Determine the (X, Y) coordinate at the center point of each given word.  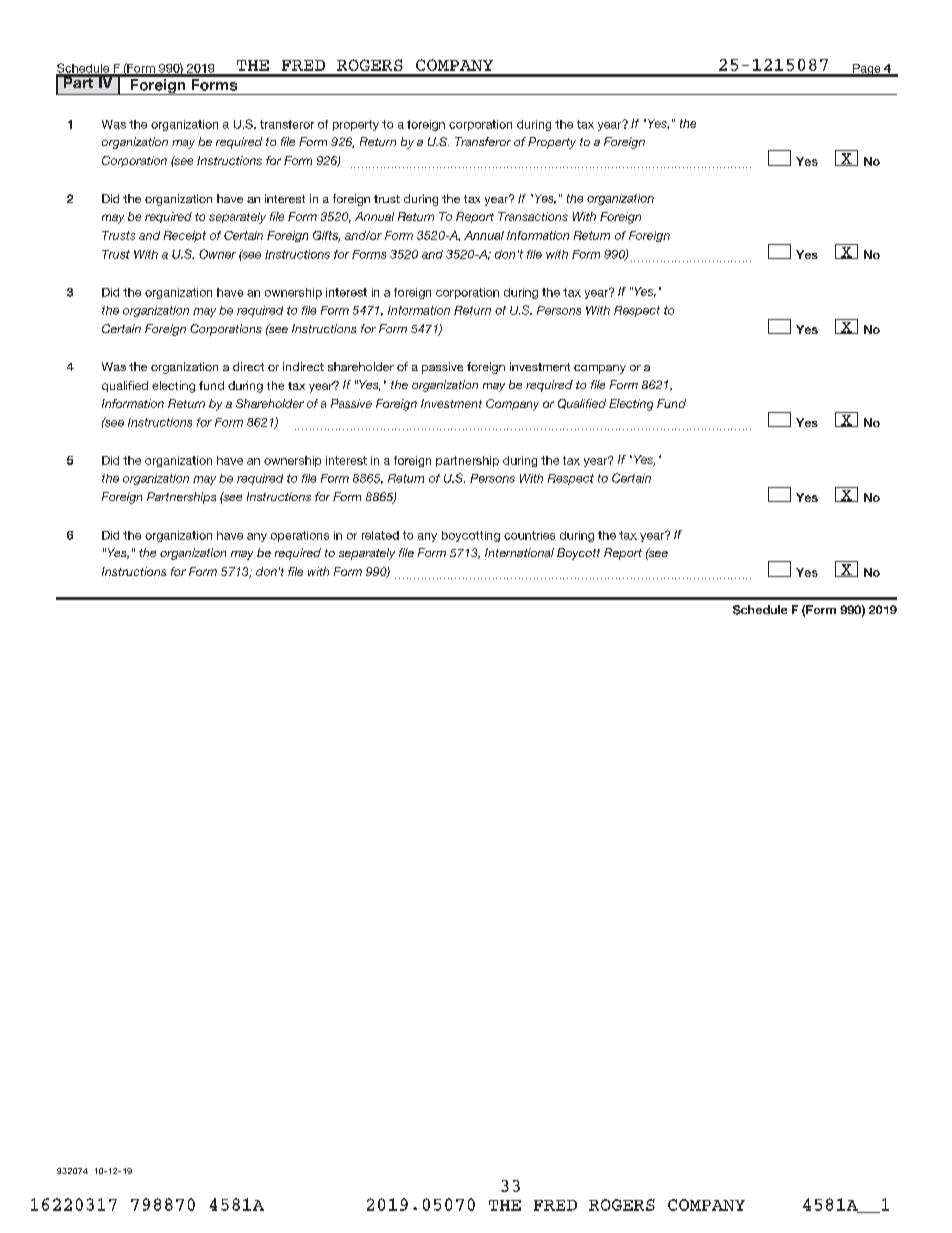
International (519, 552)
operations (300, 536)
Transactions (533, 216)
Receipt (185, 236)
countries (529, 535)
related (380, 535)
